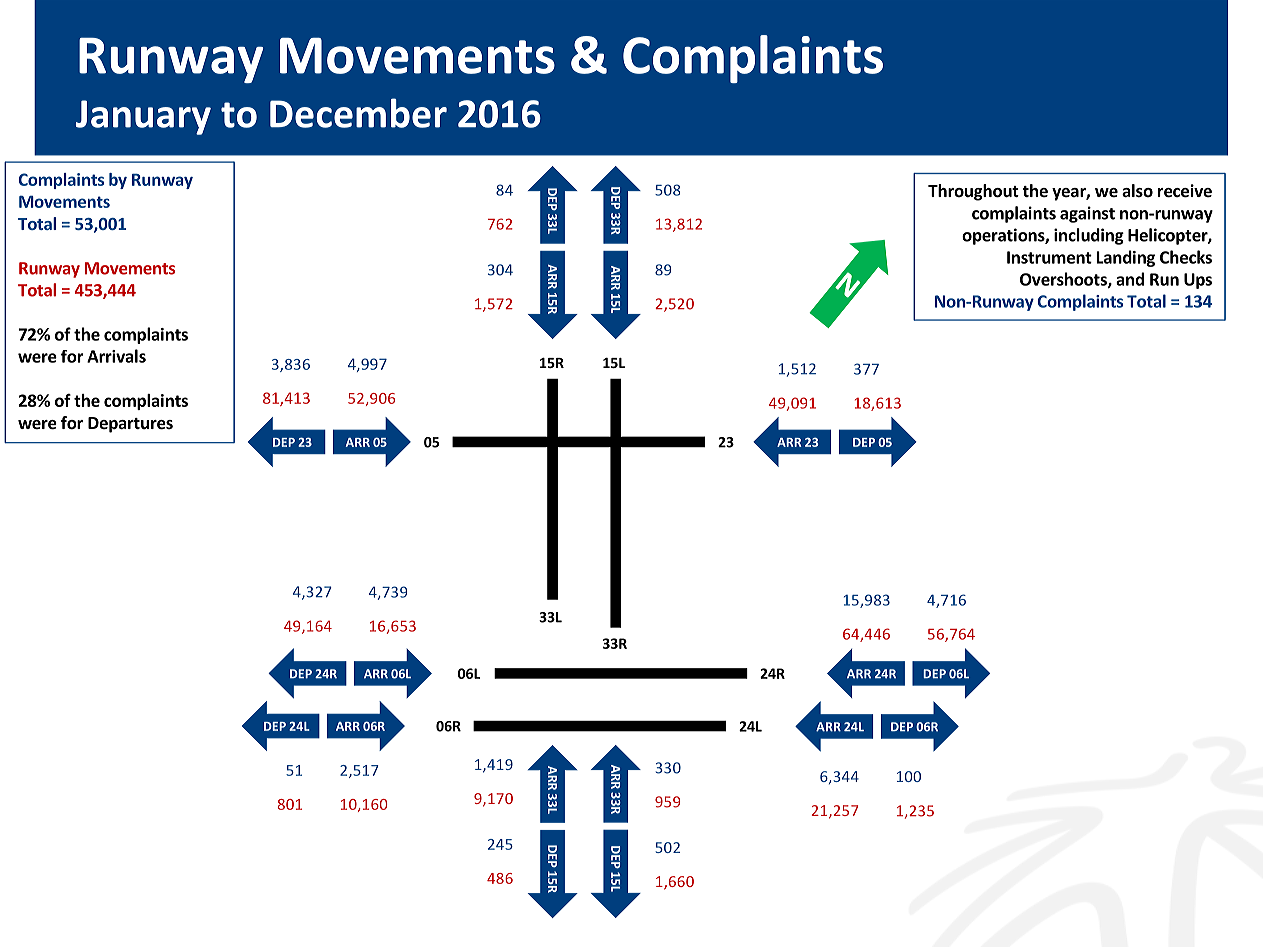 This screenshot has height=947, width=1263. What do you see at coordinates (116, 356) in the screenshot?
I see `Arrivals` at bounding box center [116, 356].
